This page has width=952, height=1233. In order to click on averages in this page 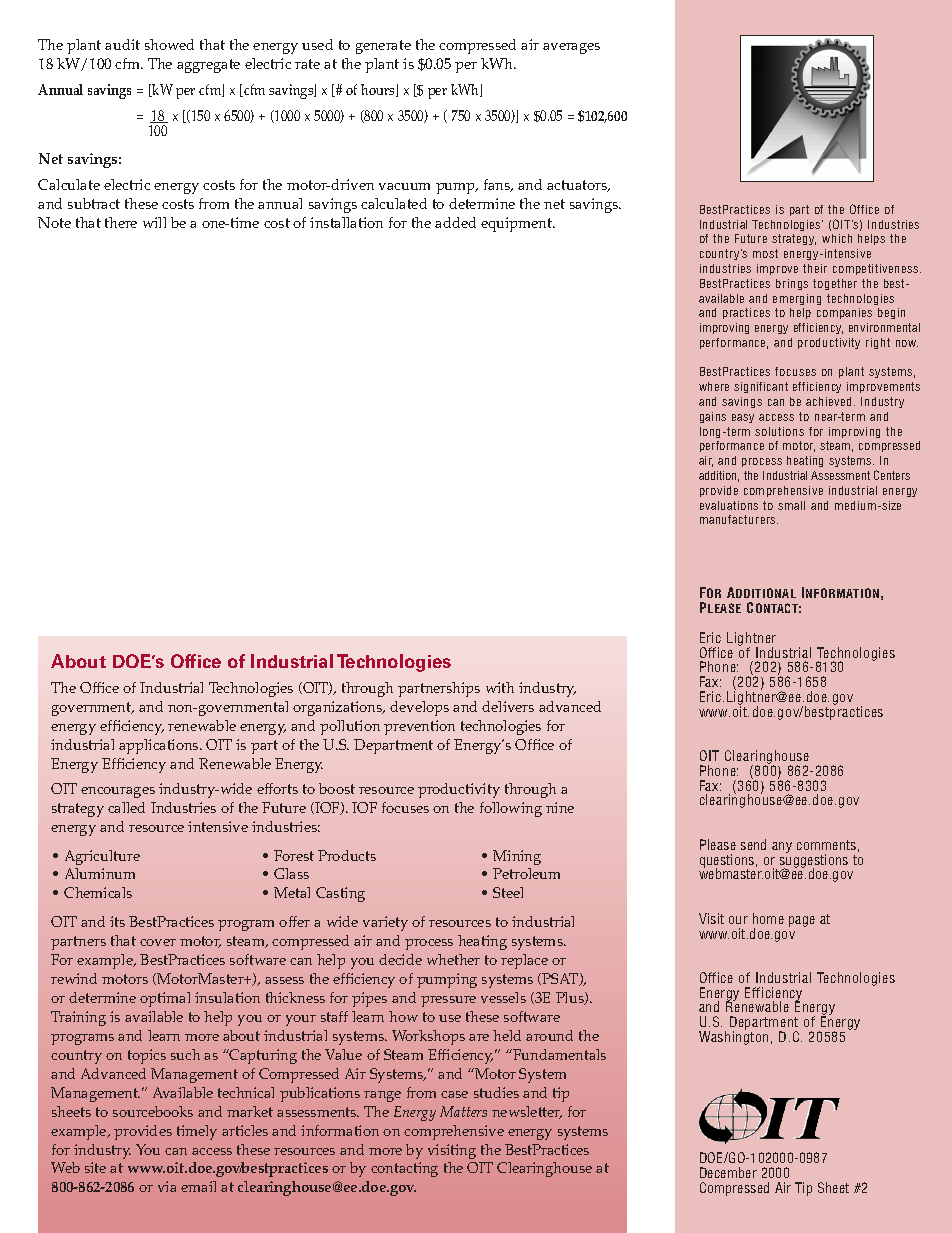, I will do `click(571, 48)`.
